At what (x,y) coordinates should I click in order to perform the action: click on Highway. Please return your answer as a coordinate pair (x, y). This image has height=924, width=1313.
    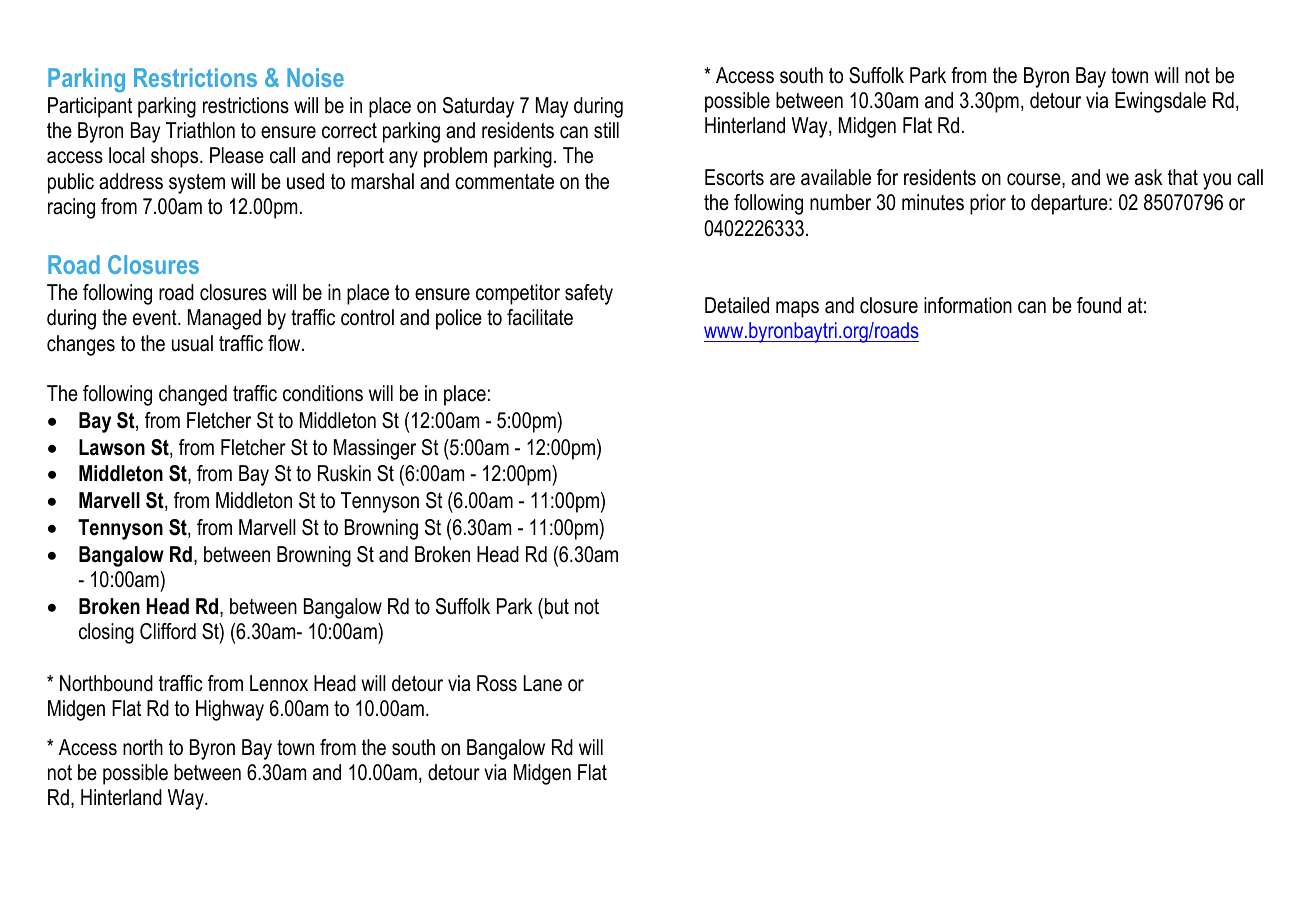
    Looking at the image, I should click on (230, 710).
